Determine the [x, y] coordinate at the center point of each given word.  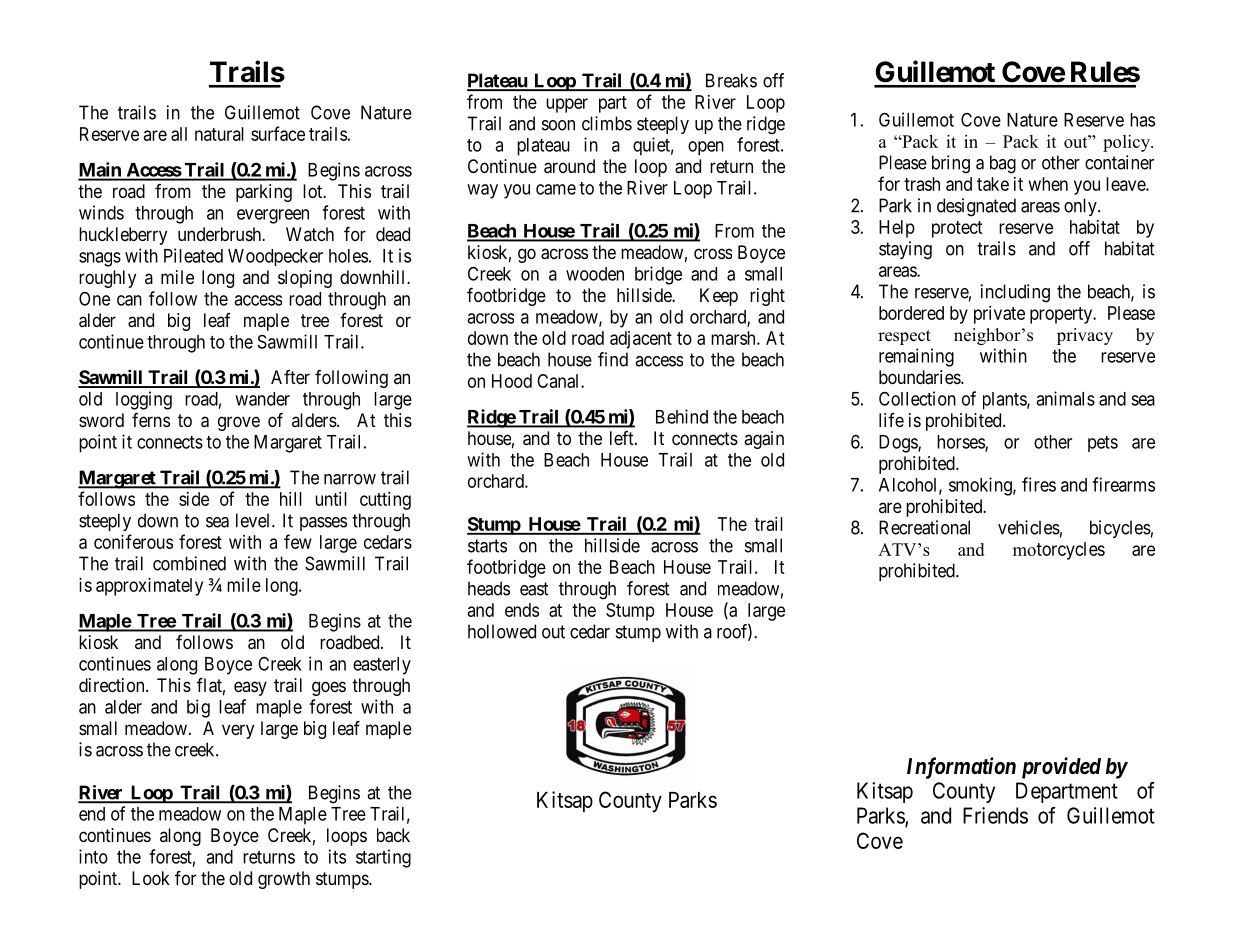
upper [567, 105]
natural [219, 134]
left [623, 438]
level [254, 520]
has [1142, 120]
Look [151, 878]
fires [1039, 484]
